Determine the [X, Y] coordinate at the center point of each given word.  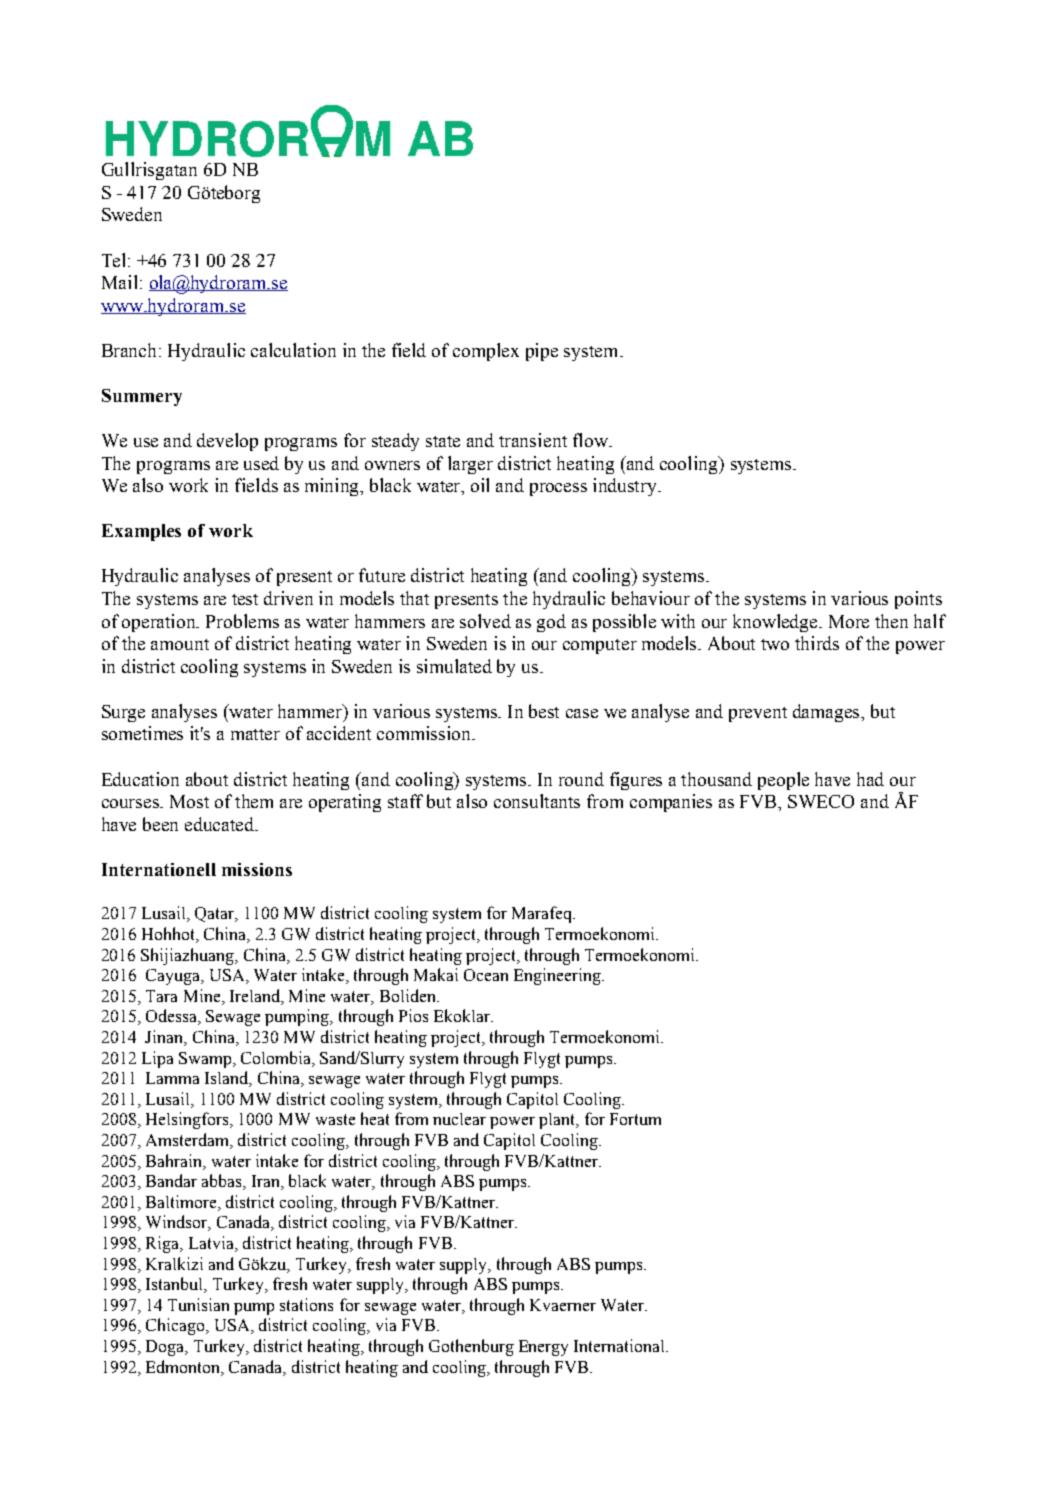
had [870, 779]
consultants [537, 801]
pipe [542, 352]
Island [228, 1079]
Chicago [176, 1326]
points [918, 600]
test [245, 599]
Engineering [558, 976]
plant [558, 1121]
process [558, 489]
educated [221, 824]
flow [591, 440]
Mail [119, 282]
